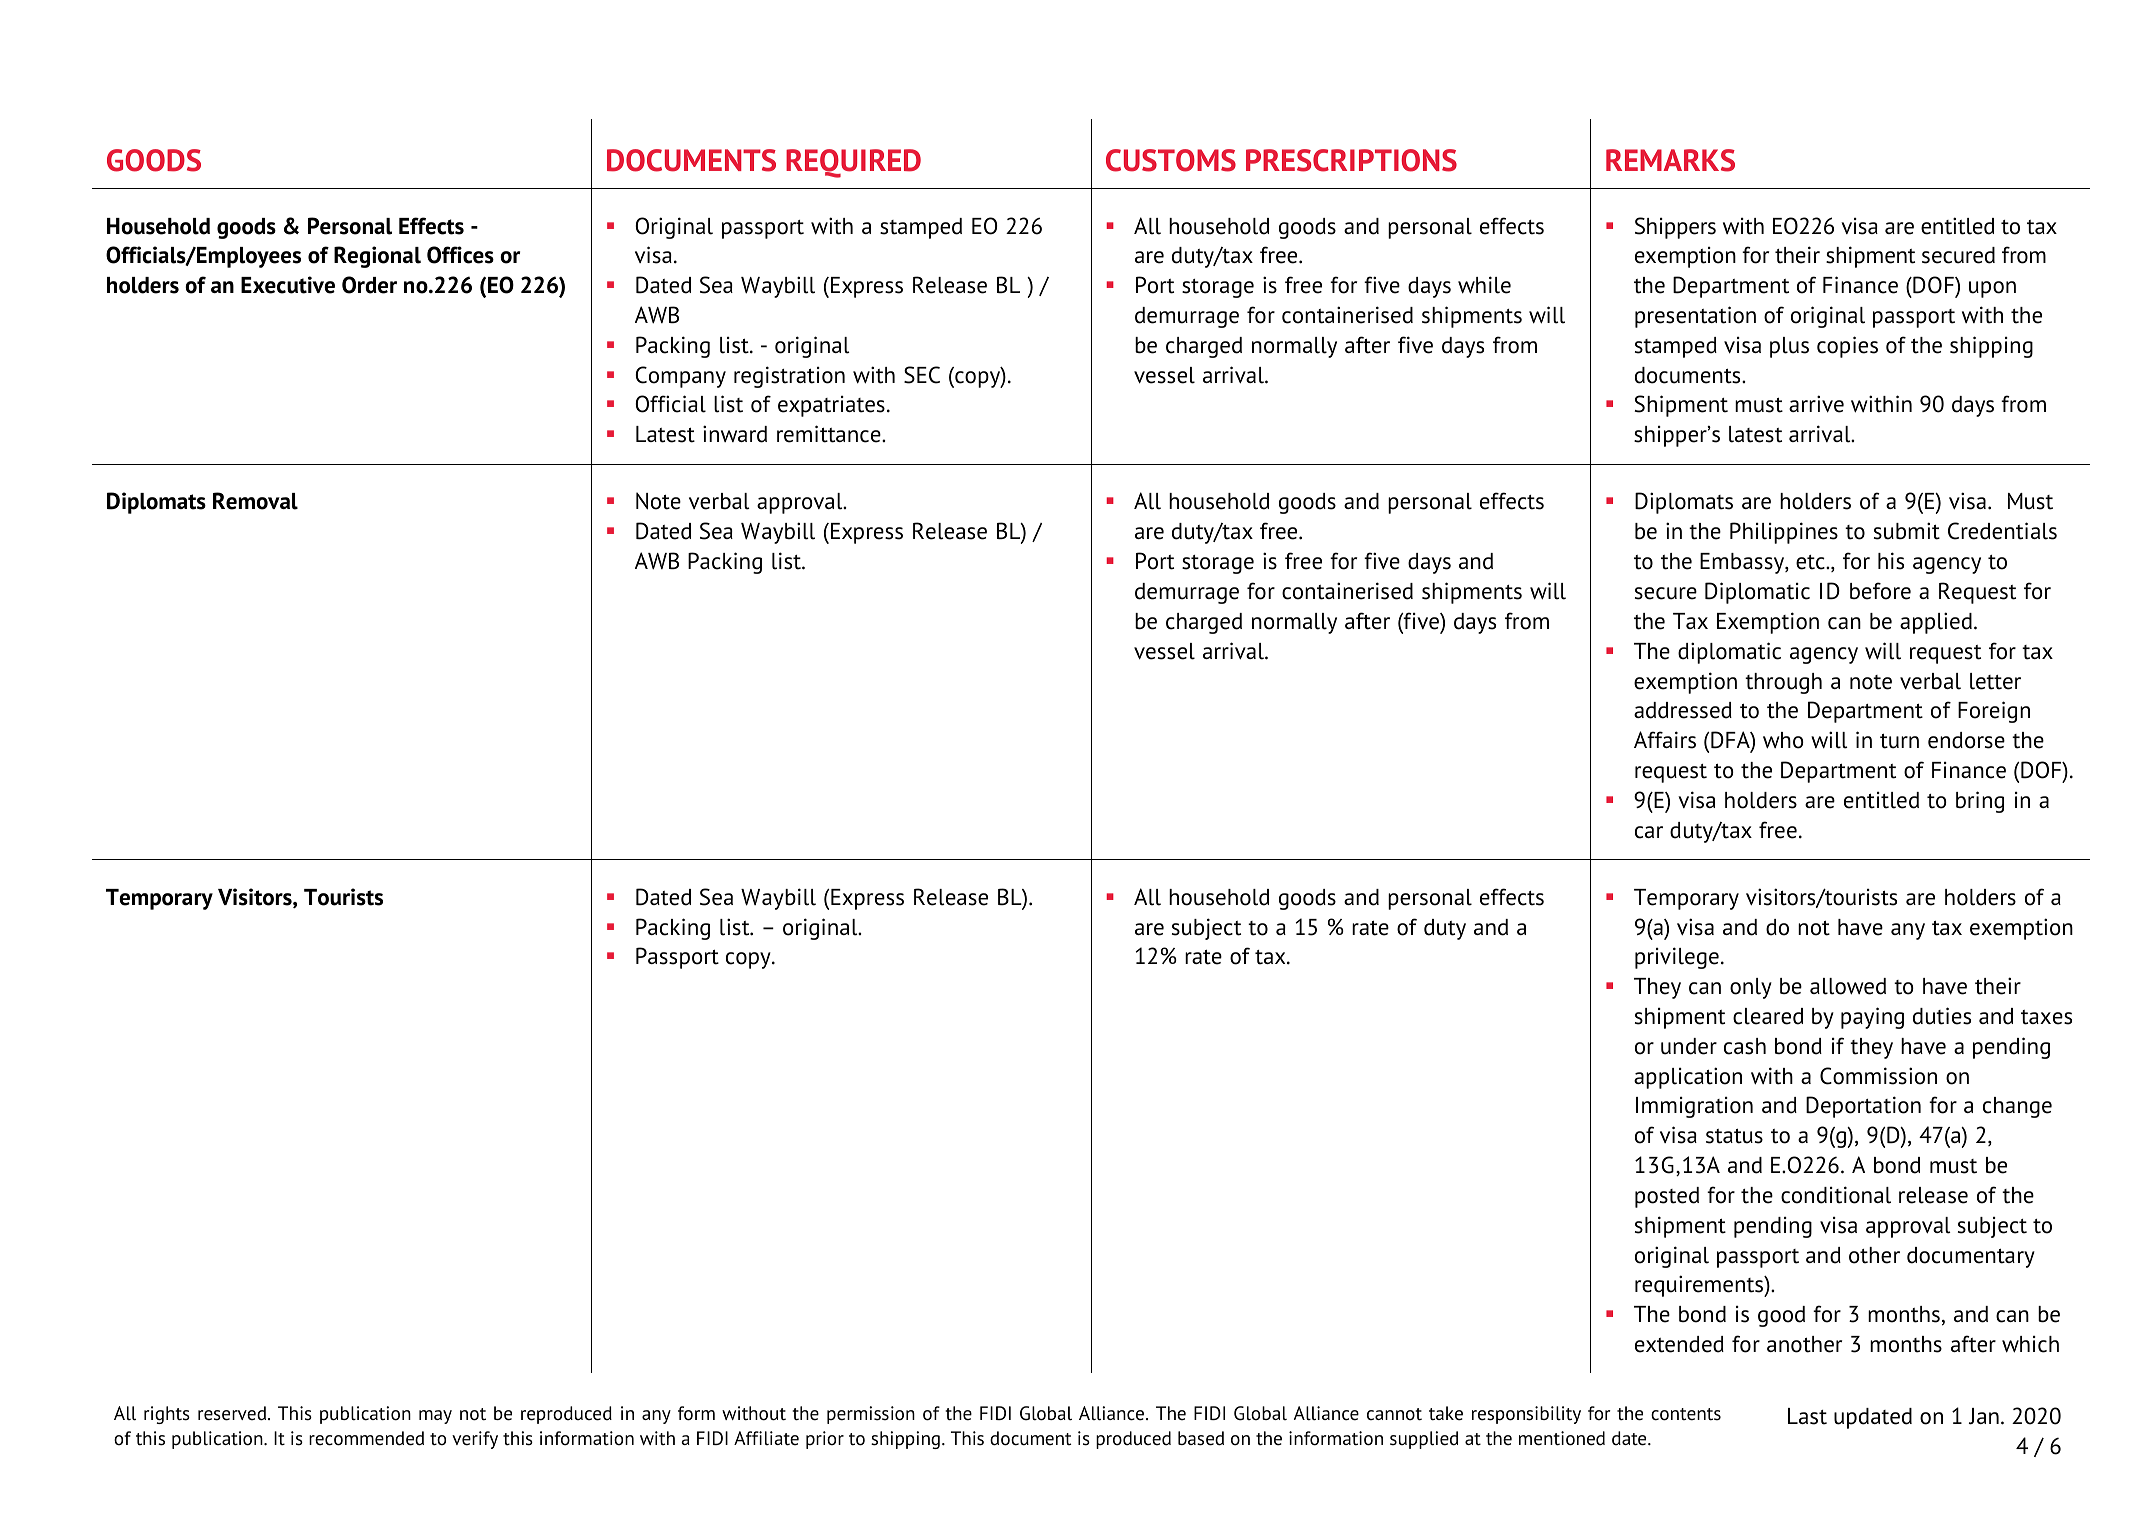  Describe the element at coordinates (435, 1417) in the screenshot. I see `may` at that location.
